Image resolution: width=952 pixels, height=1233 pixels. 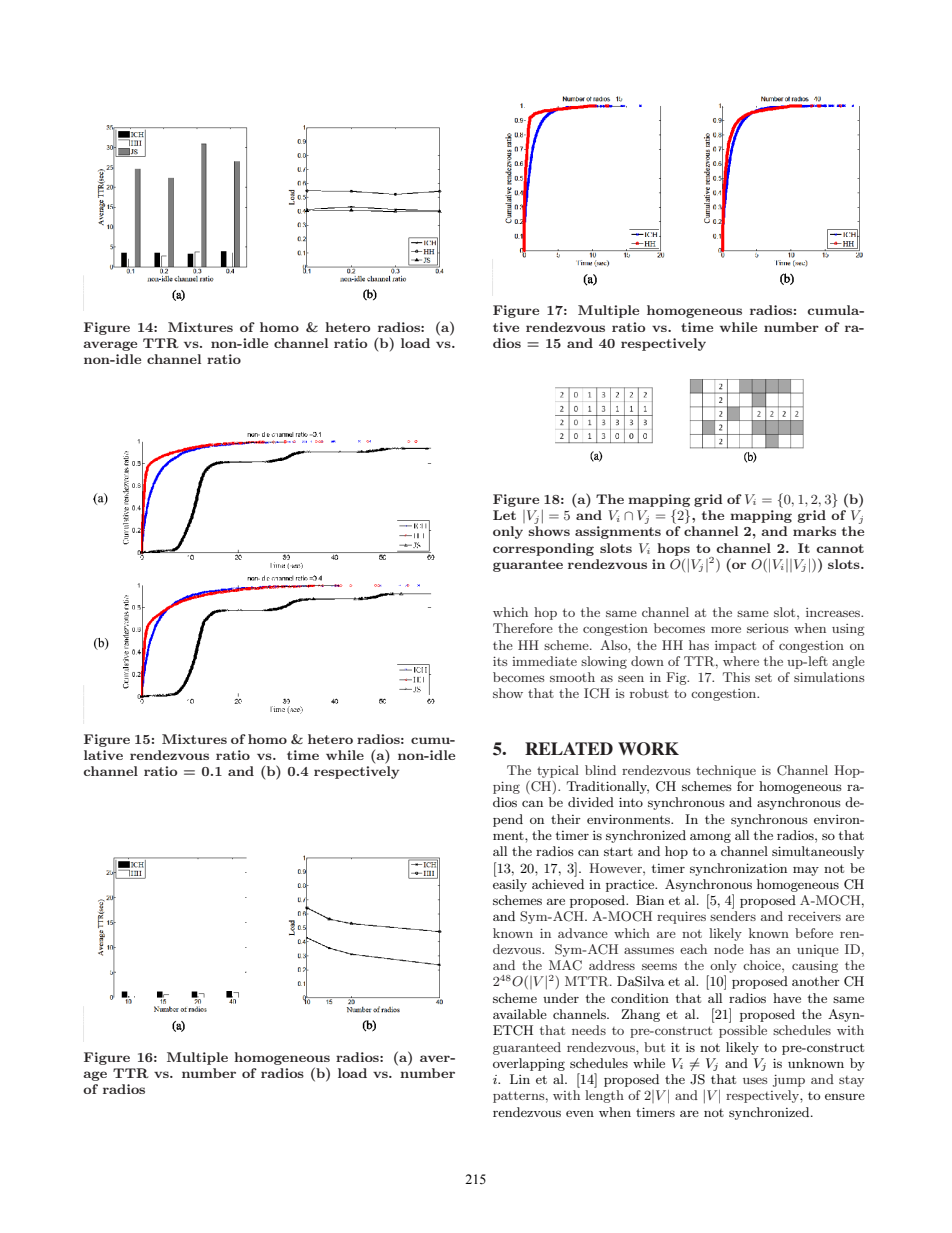 I want to click on RELATED, so click(x=569, y=748).
